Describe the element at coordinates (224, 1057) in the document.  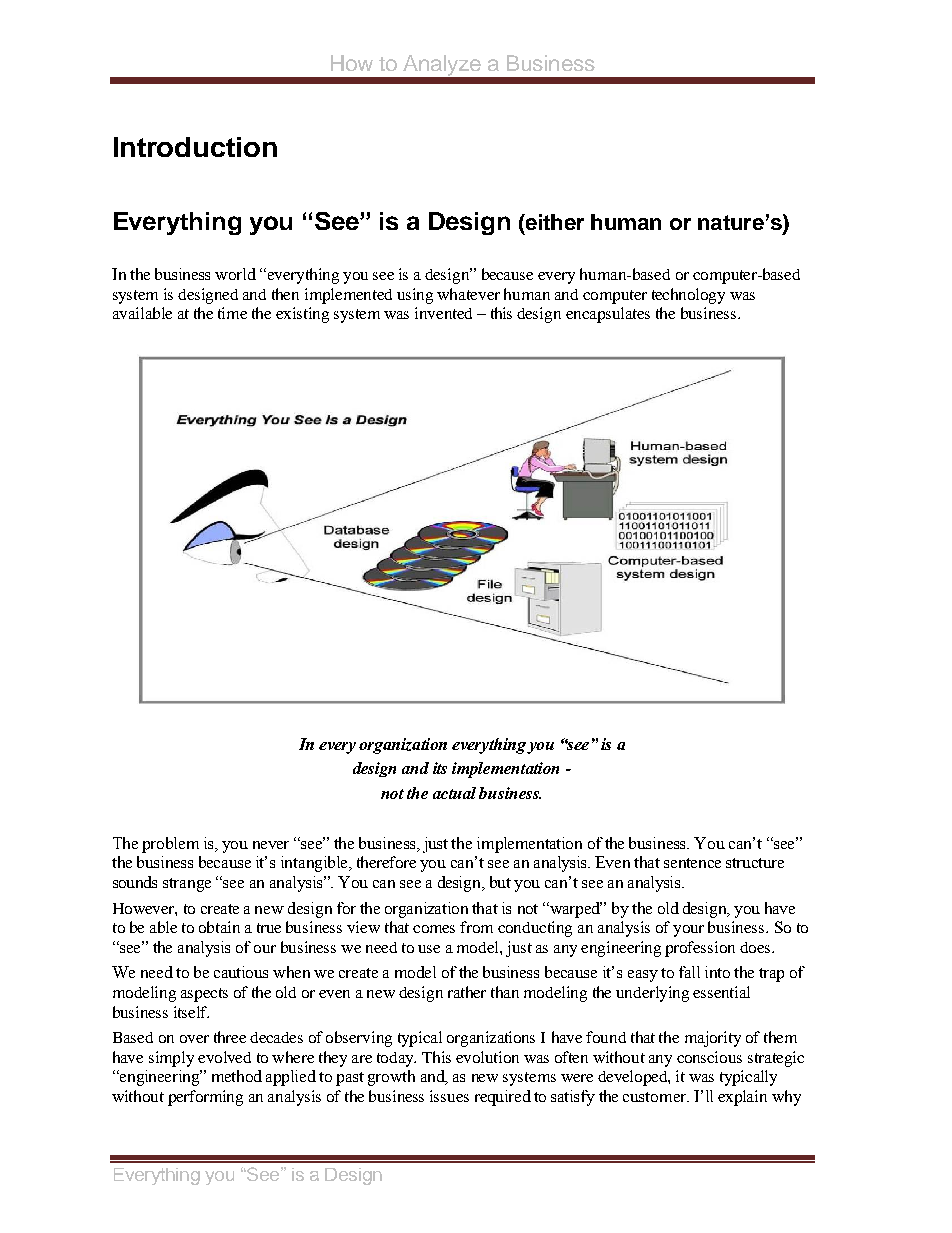
I see `evolved` at that location.
